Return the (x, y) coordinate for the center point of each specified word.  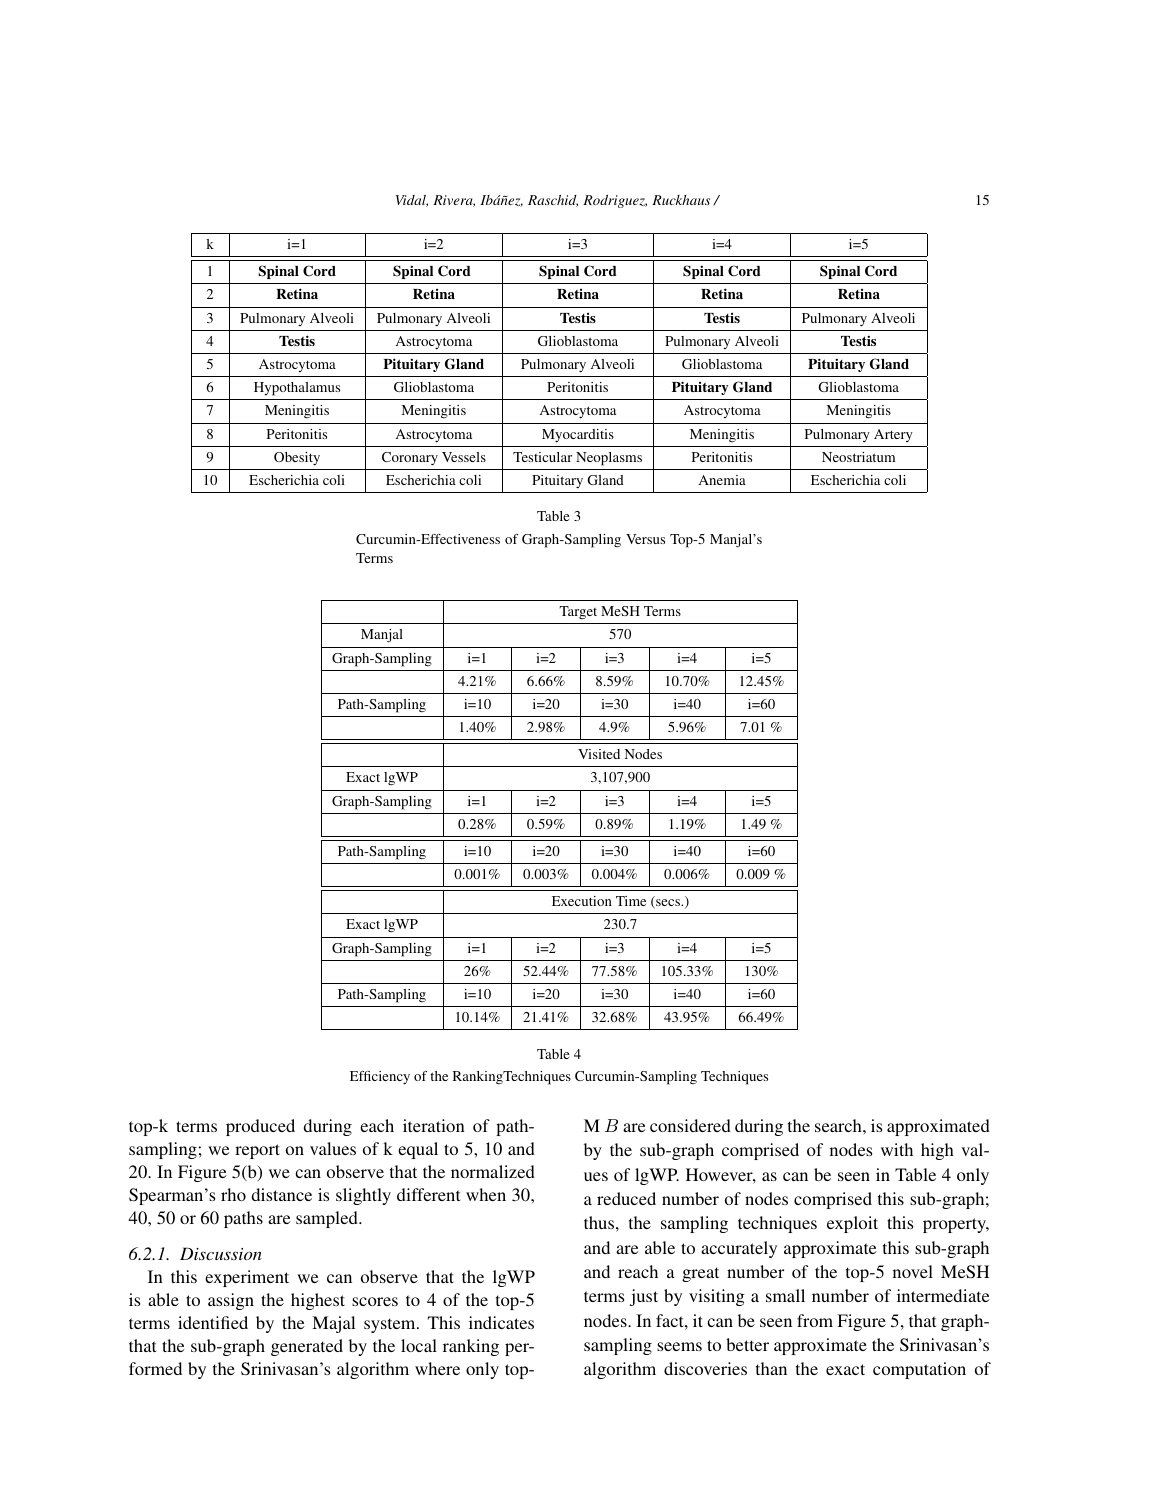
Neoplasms (609, 459)
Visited (599, 754)
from (815, 1320)
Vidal (412, 201)
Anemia (722, 480)
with (897, 1149)
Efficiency (380, 1078)
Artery (893, 435)
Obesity (297, 459)
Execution (582, 901)
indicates (501, 1322)
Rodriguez (615, 201)
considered (690, 1125)
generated (307, 1347)
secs (668, 904)
